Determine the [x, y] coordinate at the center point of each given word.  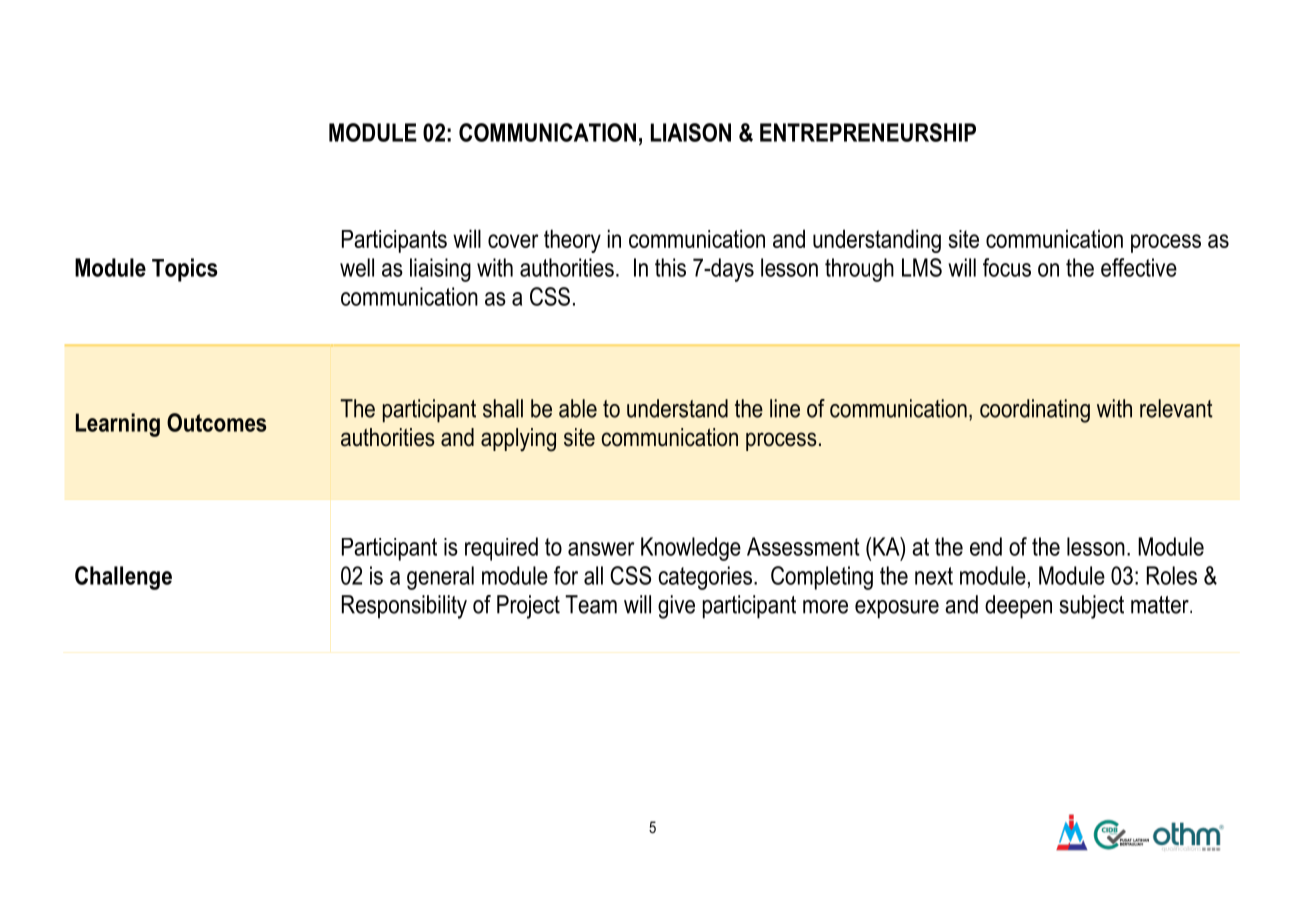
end [986, 546]
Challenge [123, 578]
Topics [185, 270]
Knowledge [691, 549]
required [501, 549]
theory [572, 241]
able [578, 408]
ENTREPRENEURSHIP [868, 132]
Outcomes [216, 422]
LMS [922, 267]
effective [1139, 267]
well [357, 267]
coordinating [1035, 411]
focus [1007, 267]
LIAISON [691, 132]
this [670, 267]
